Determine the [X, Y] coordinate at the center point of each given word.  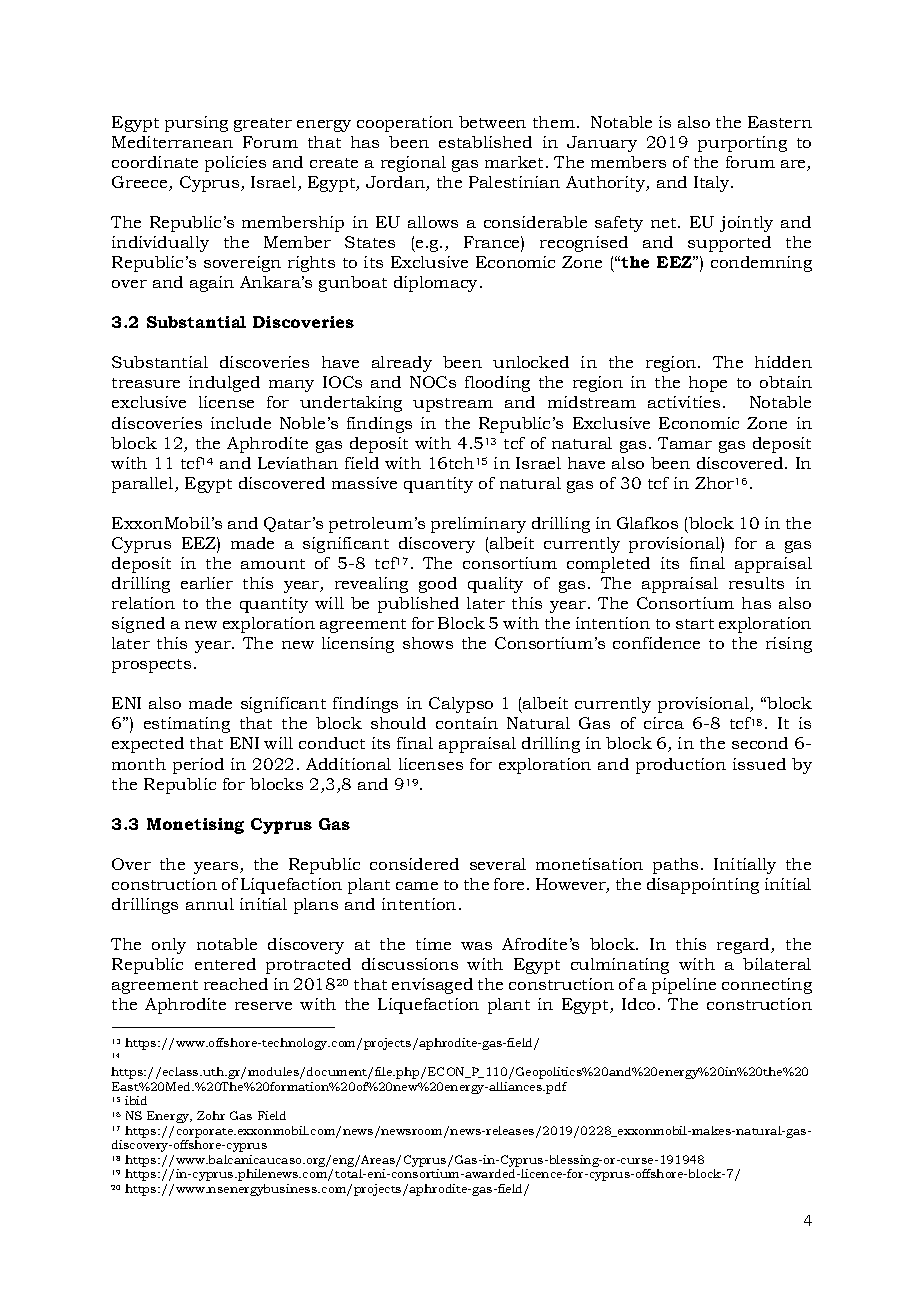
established [485, 142]
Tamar [685, 443]
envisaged [432, 986]
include [241, 423]
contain [467, 723]
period [198, 766]
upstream [453, 405]
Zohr [211, 1115]
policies [235, 164]
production [681, 766]
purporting [742, 144]
